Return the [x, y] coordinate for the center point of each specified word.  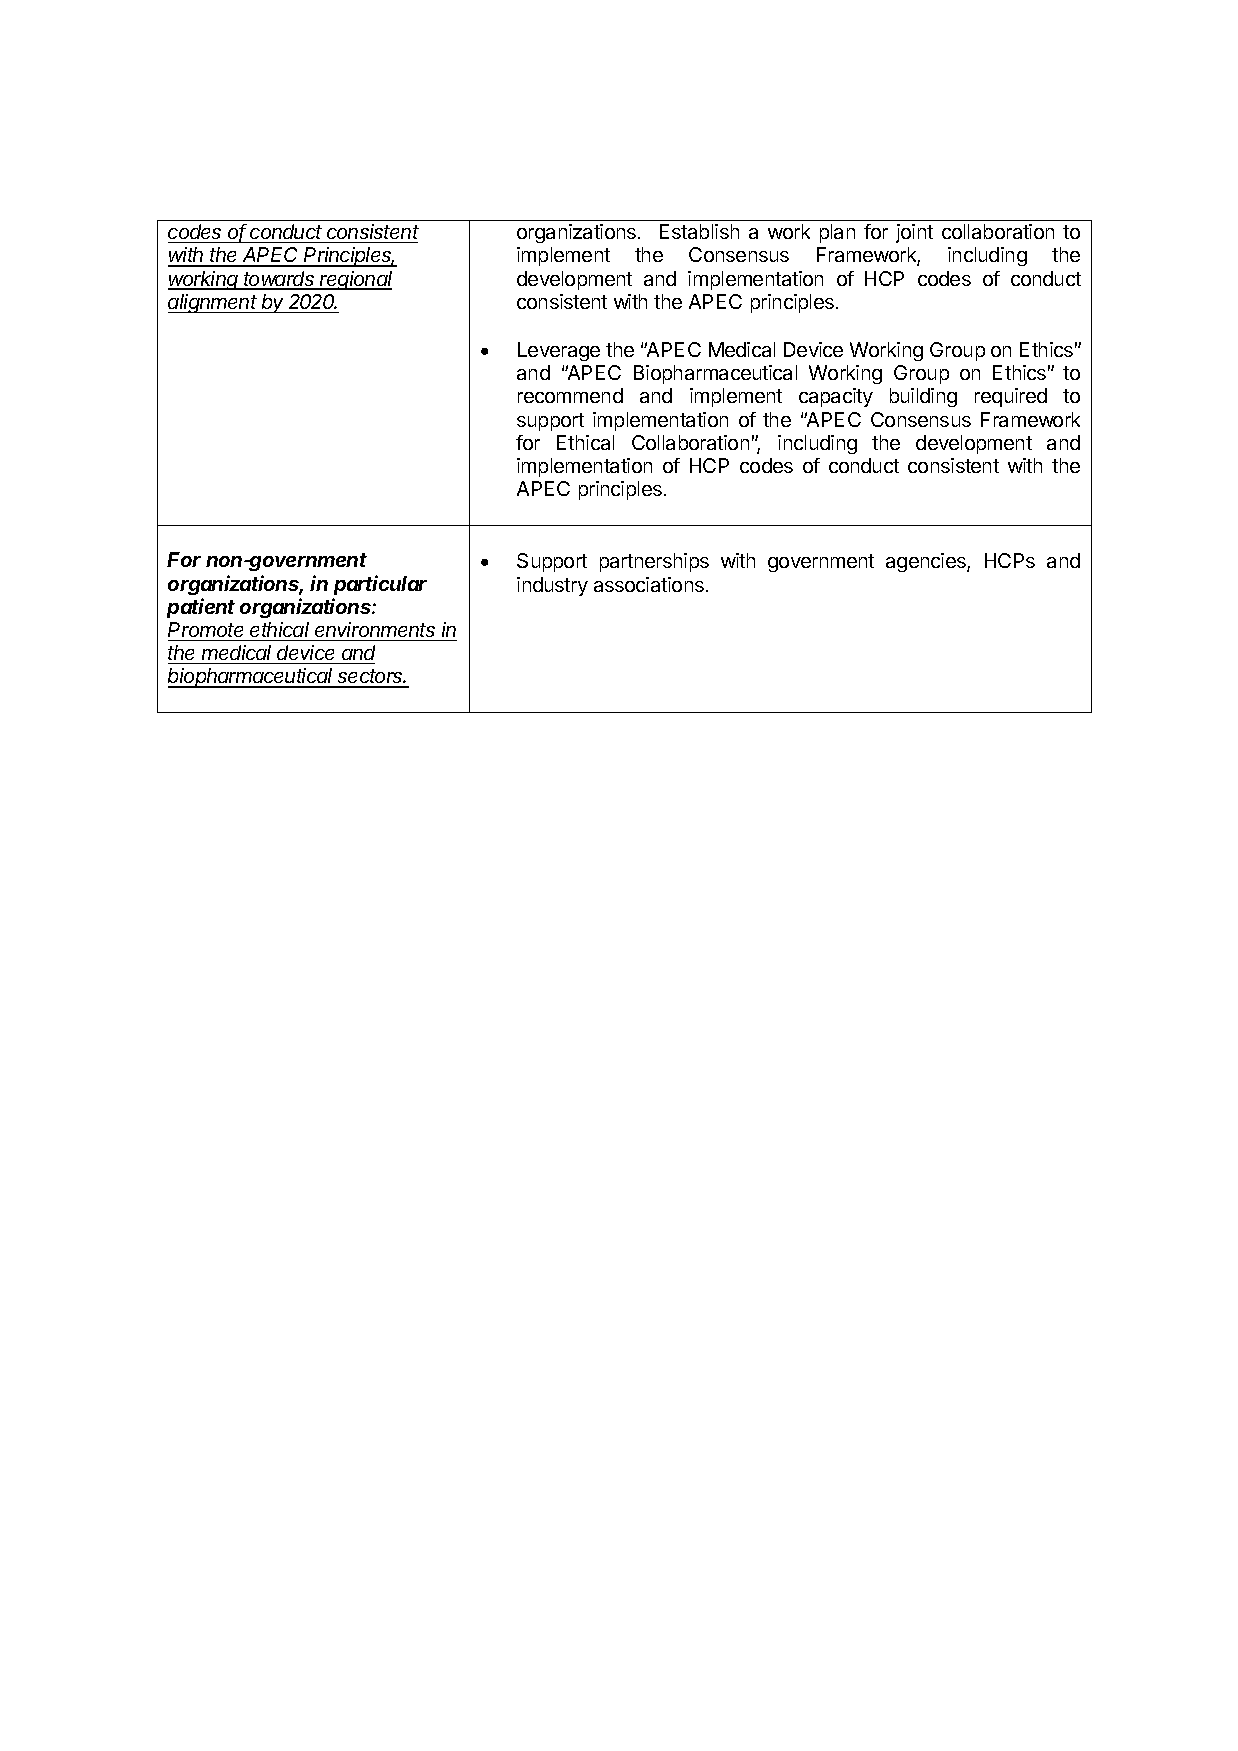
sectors [371, 678]
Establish [699, 231]
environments [375, 629]
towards [280, 280]
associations [649, 584]
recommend [570, 395]
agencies [927, 562]
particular [380, 585]
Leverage [559, 351]
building [923, 397]
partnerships [654, 562]
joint [914, 233]
